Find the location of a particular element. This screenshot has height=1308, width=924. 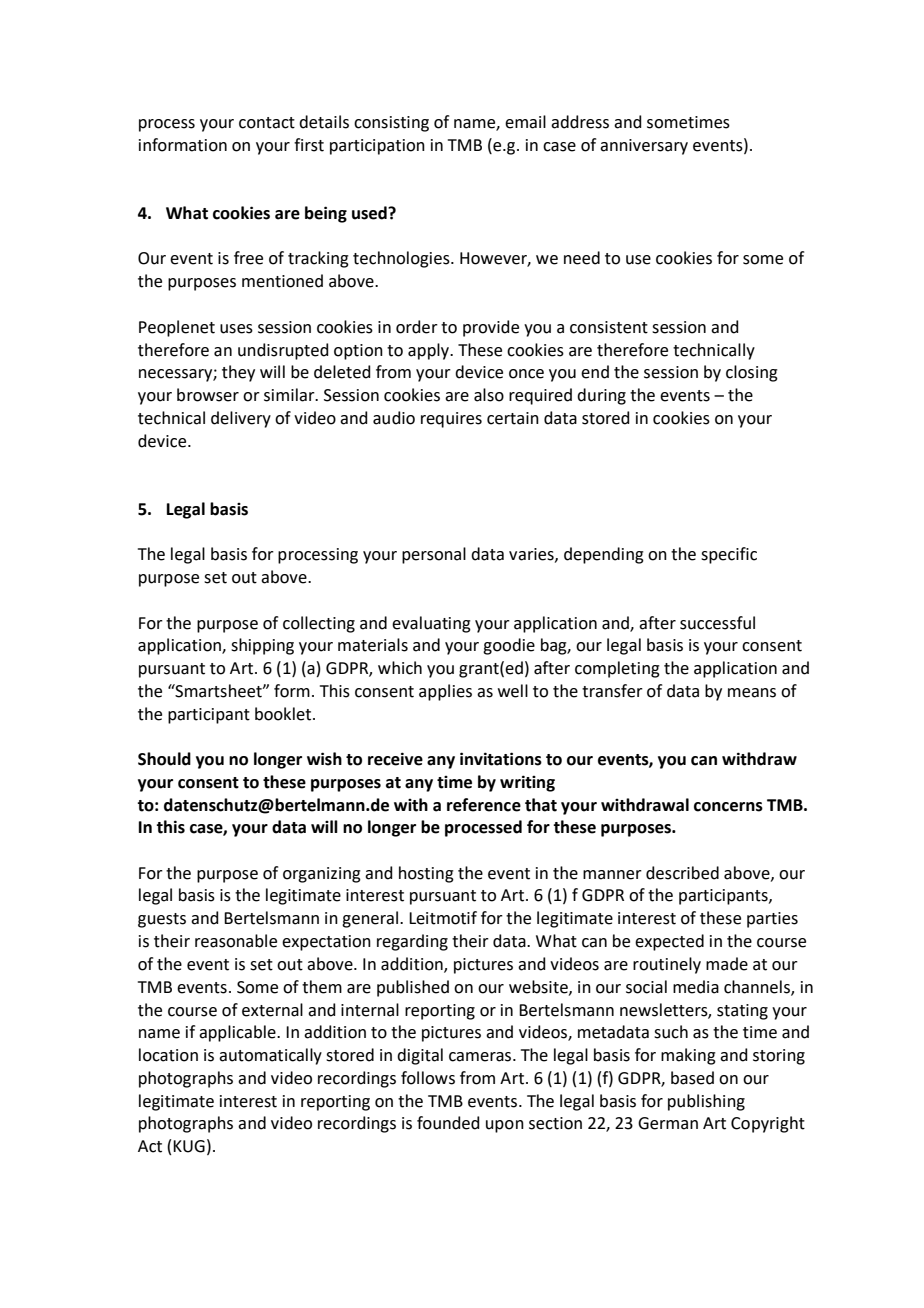

delivery is located at coordinates (241, 419).
